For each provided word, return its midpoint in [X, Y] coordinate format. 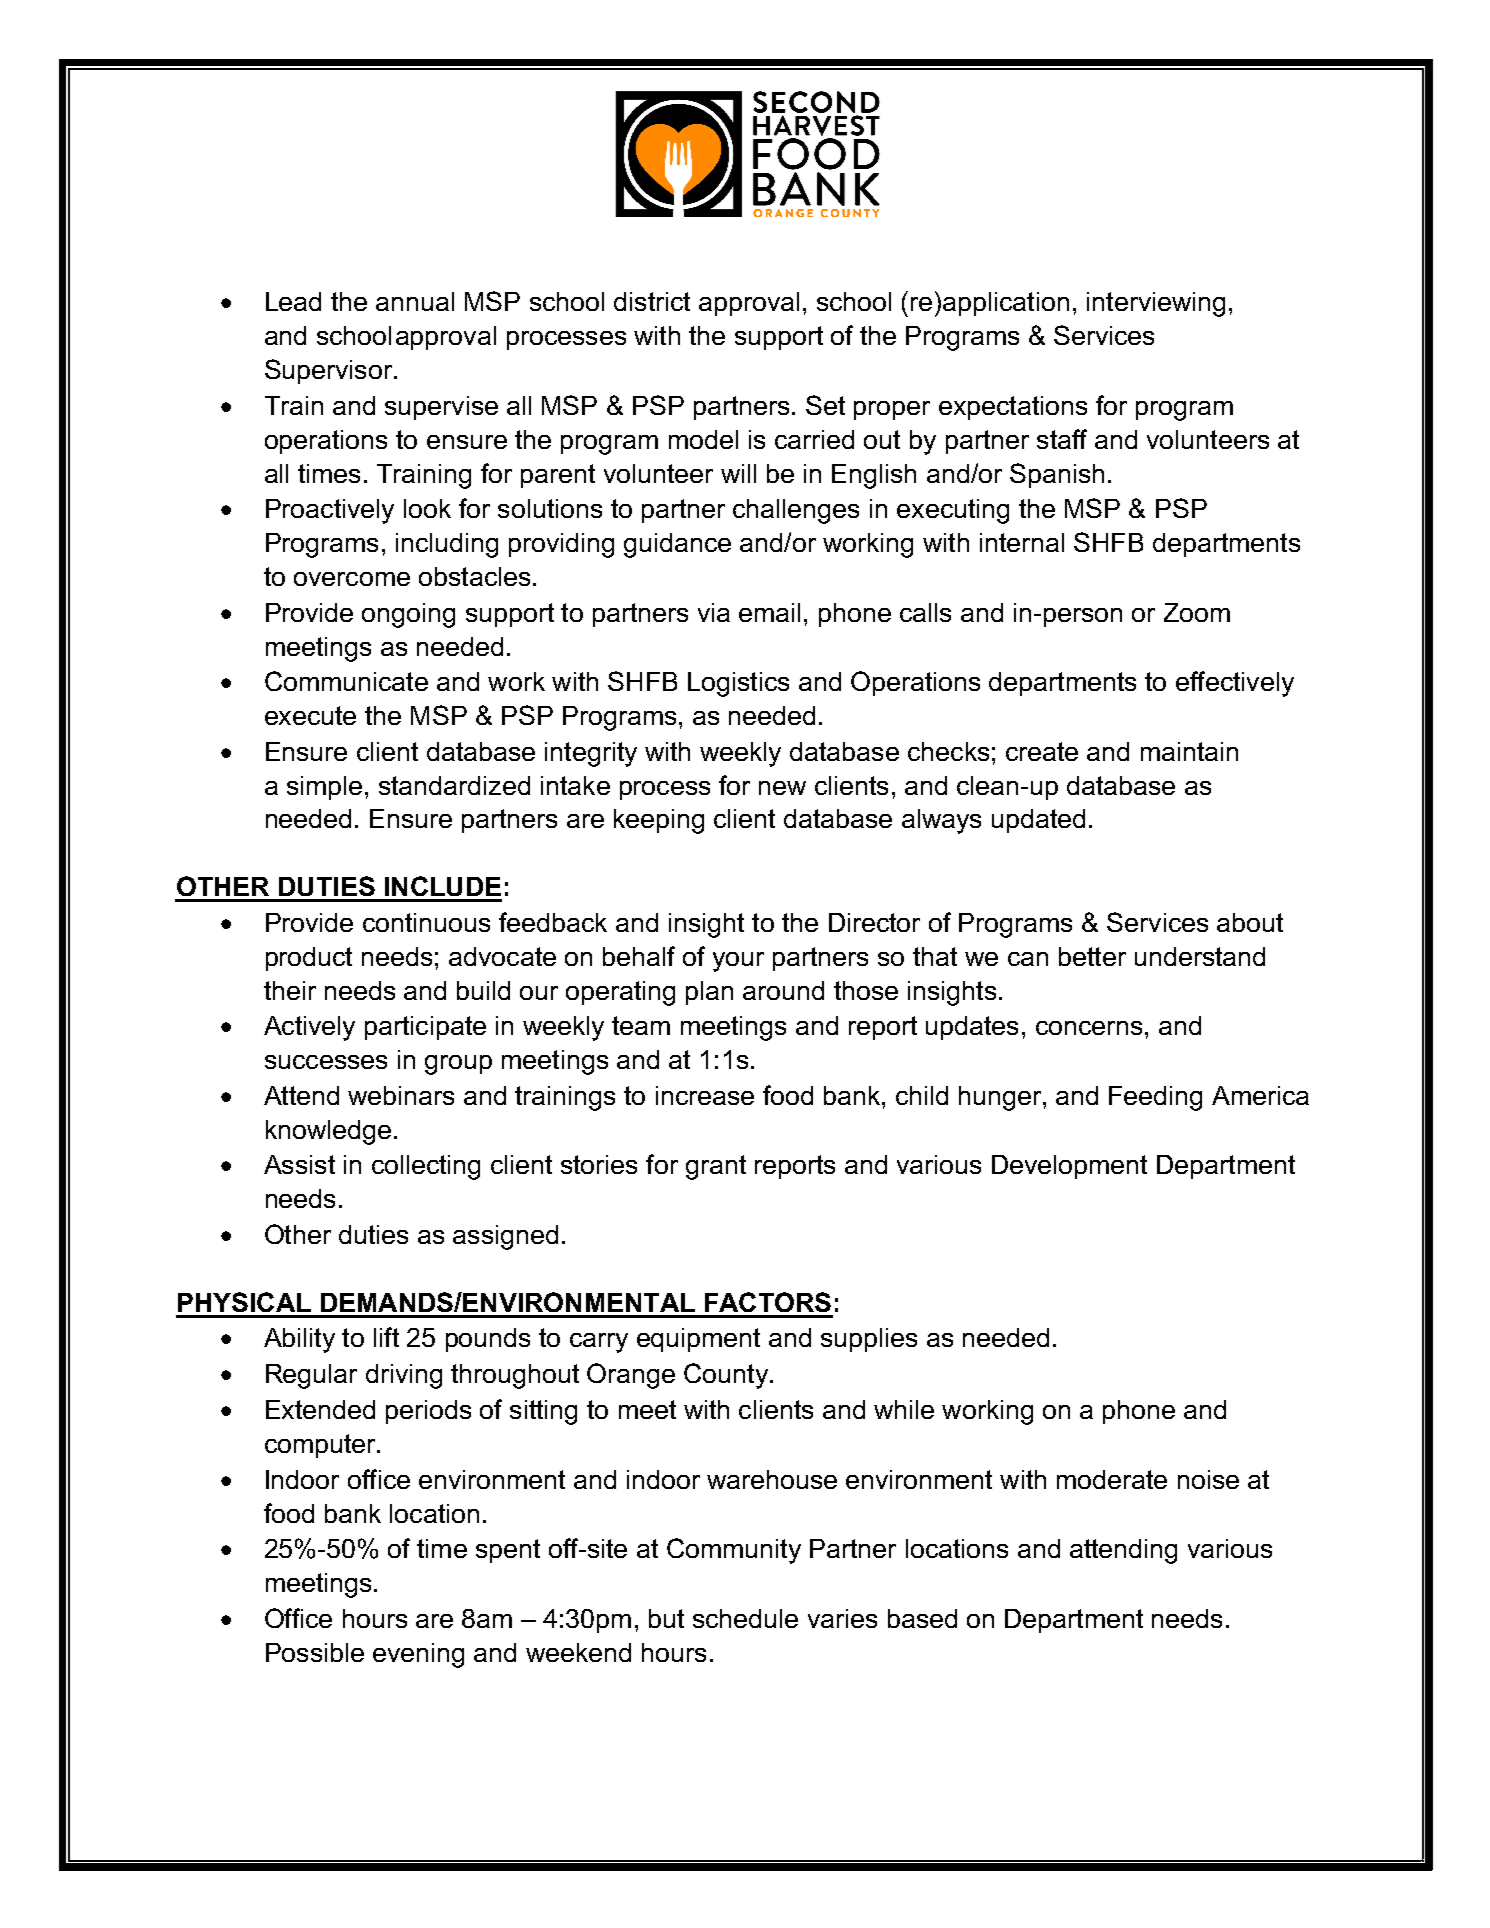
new [782, 788]
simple [324, 788]
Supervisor [330, 371]
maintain [1189, 751]
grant [716, 1167]
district [652, 301]
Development [1069, 1167]
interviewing [1156, 304]
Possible [315, 1652]
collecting [426, 1167]
